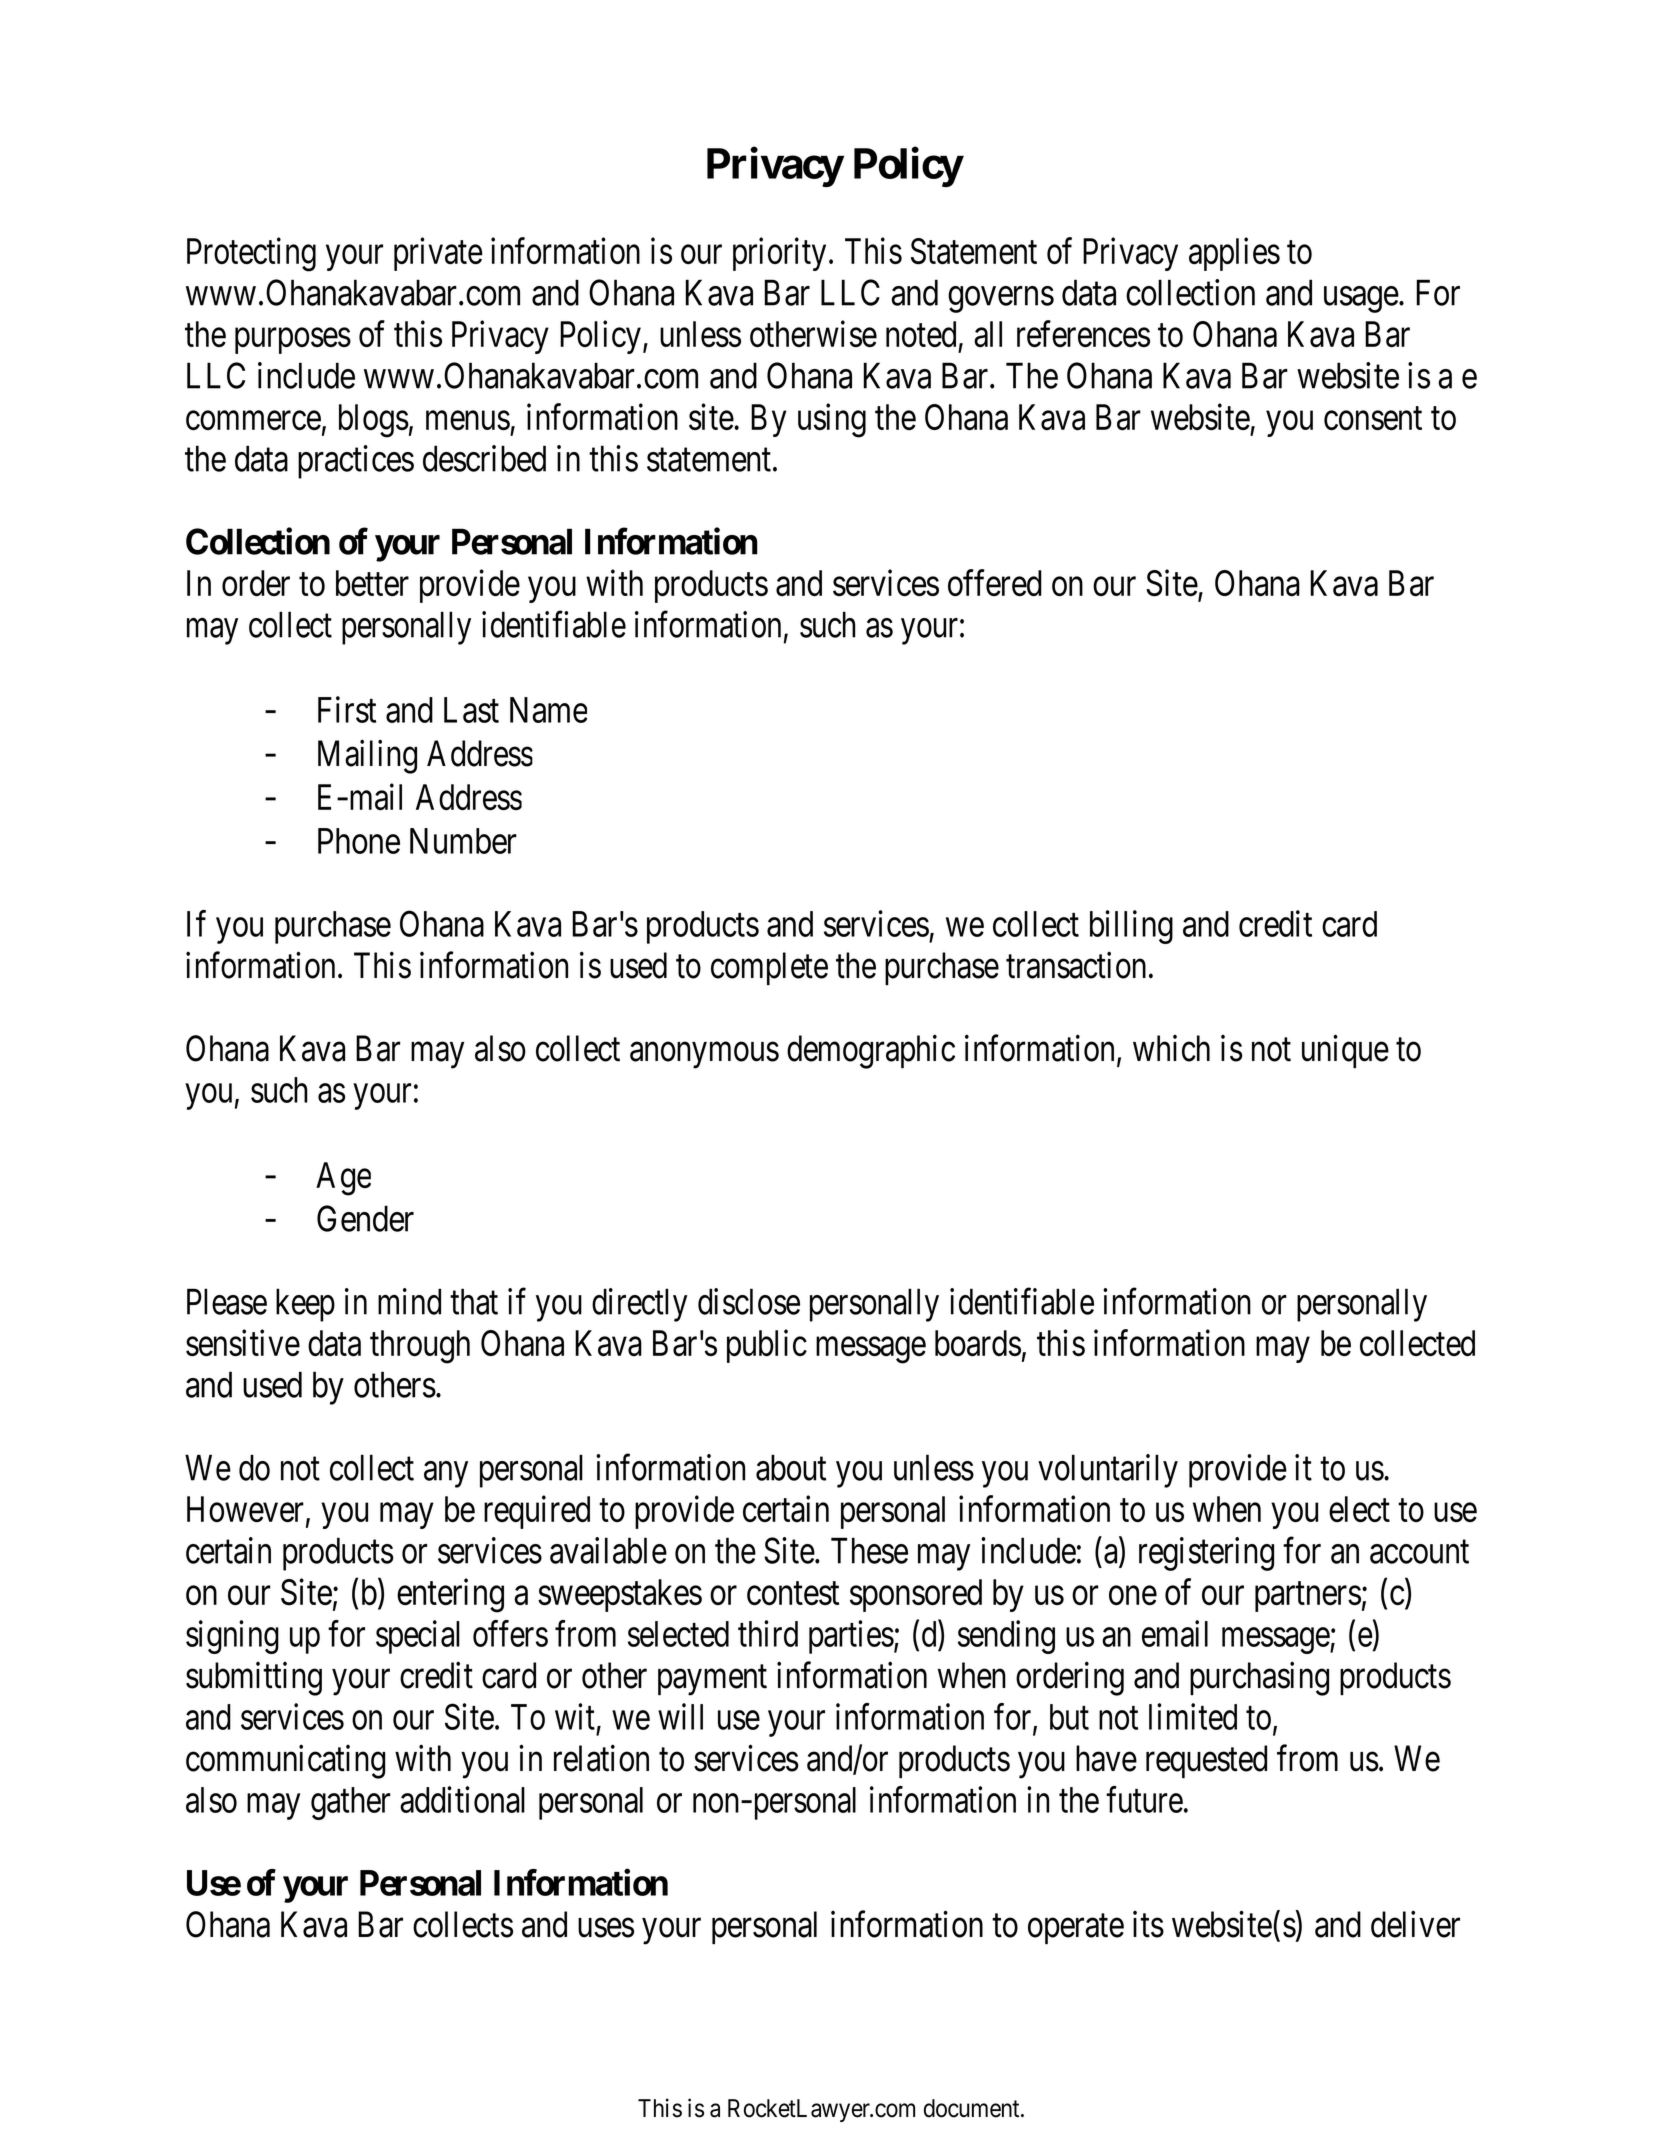 The width and height of the image is (1663, 2152). I want to click on priority, so click(779, 254).
